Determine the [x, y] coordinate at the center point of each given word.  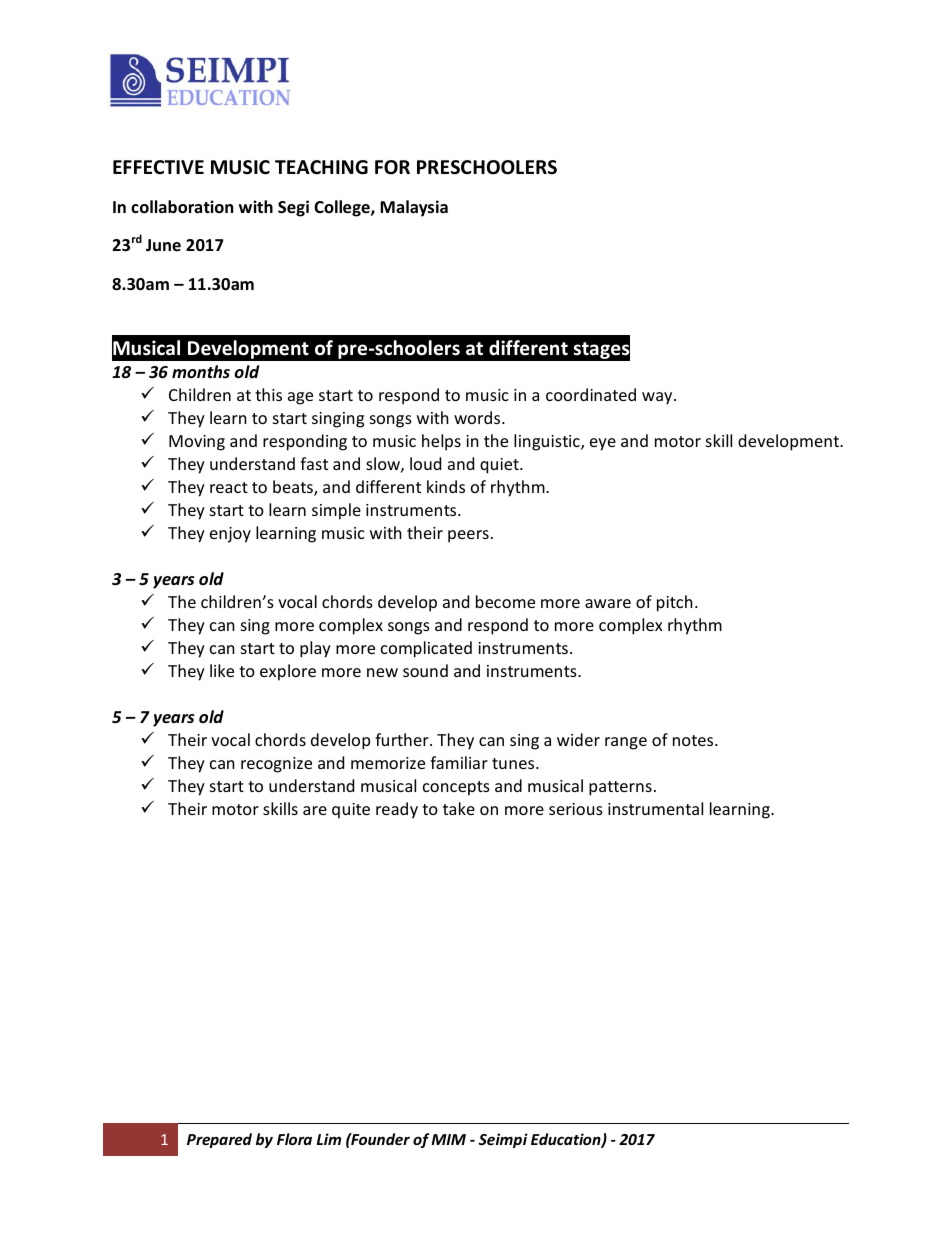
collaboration [182, 207]
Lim [329, 1139]
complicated [426, 649]
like [222, 670]
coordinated [591, 394]
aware [608, 603]
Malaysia [414, 208]
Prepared [219, 1140]
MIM [448, 1139]
